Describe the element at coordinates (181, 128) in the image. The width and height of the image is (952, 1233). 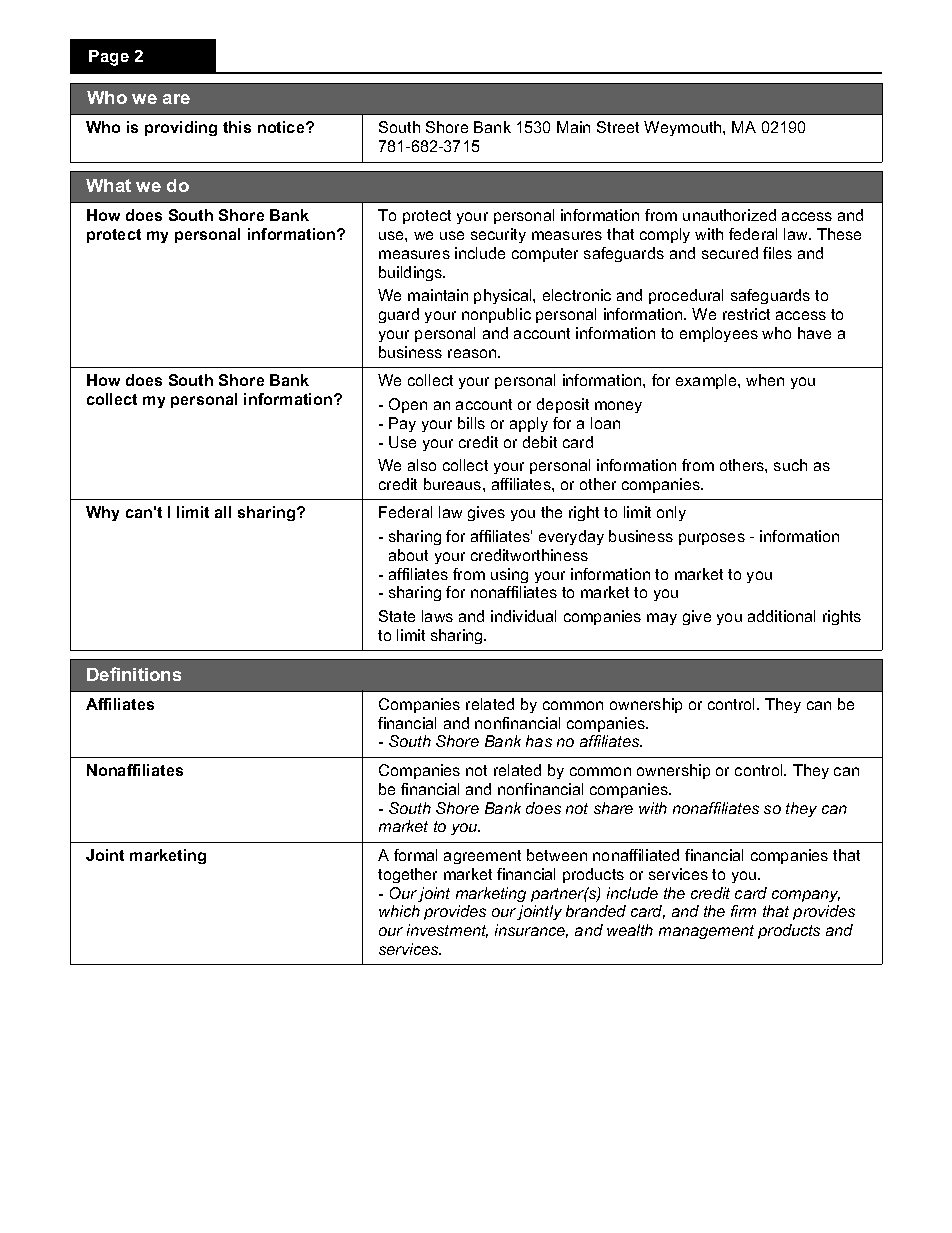
I see `providing` at that location.
